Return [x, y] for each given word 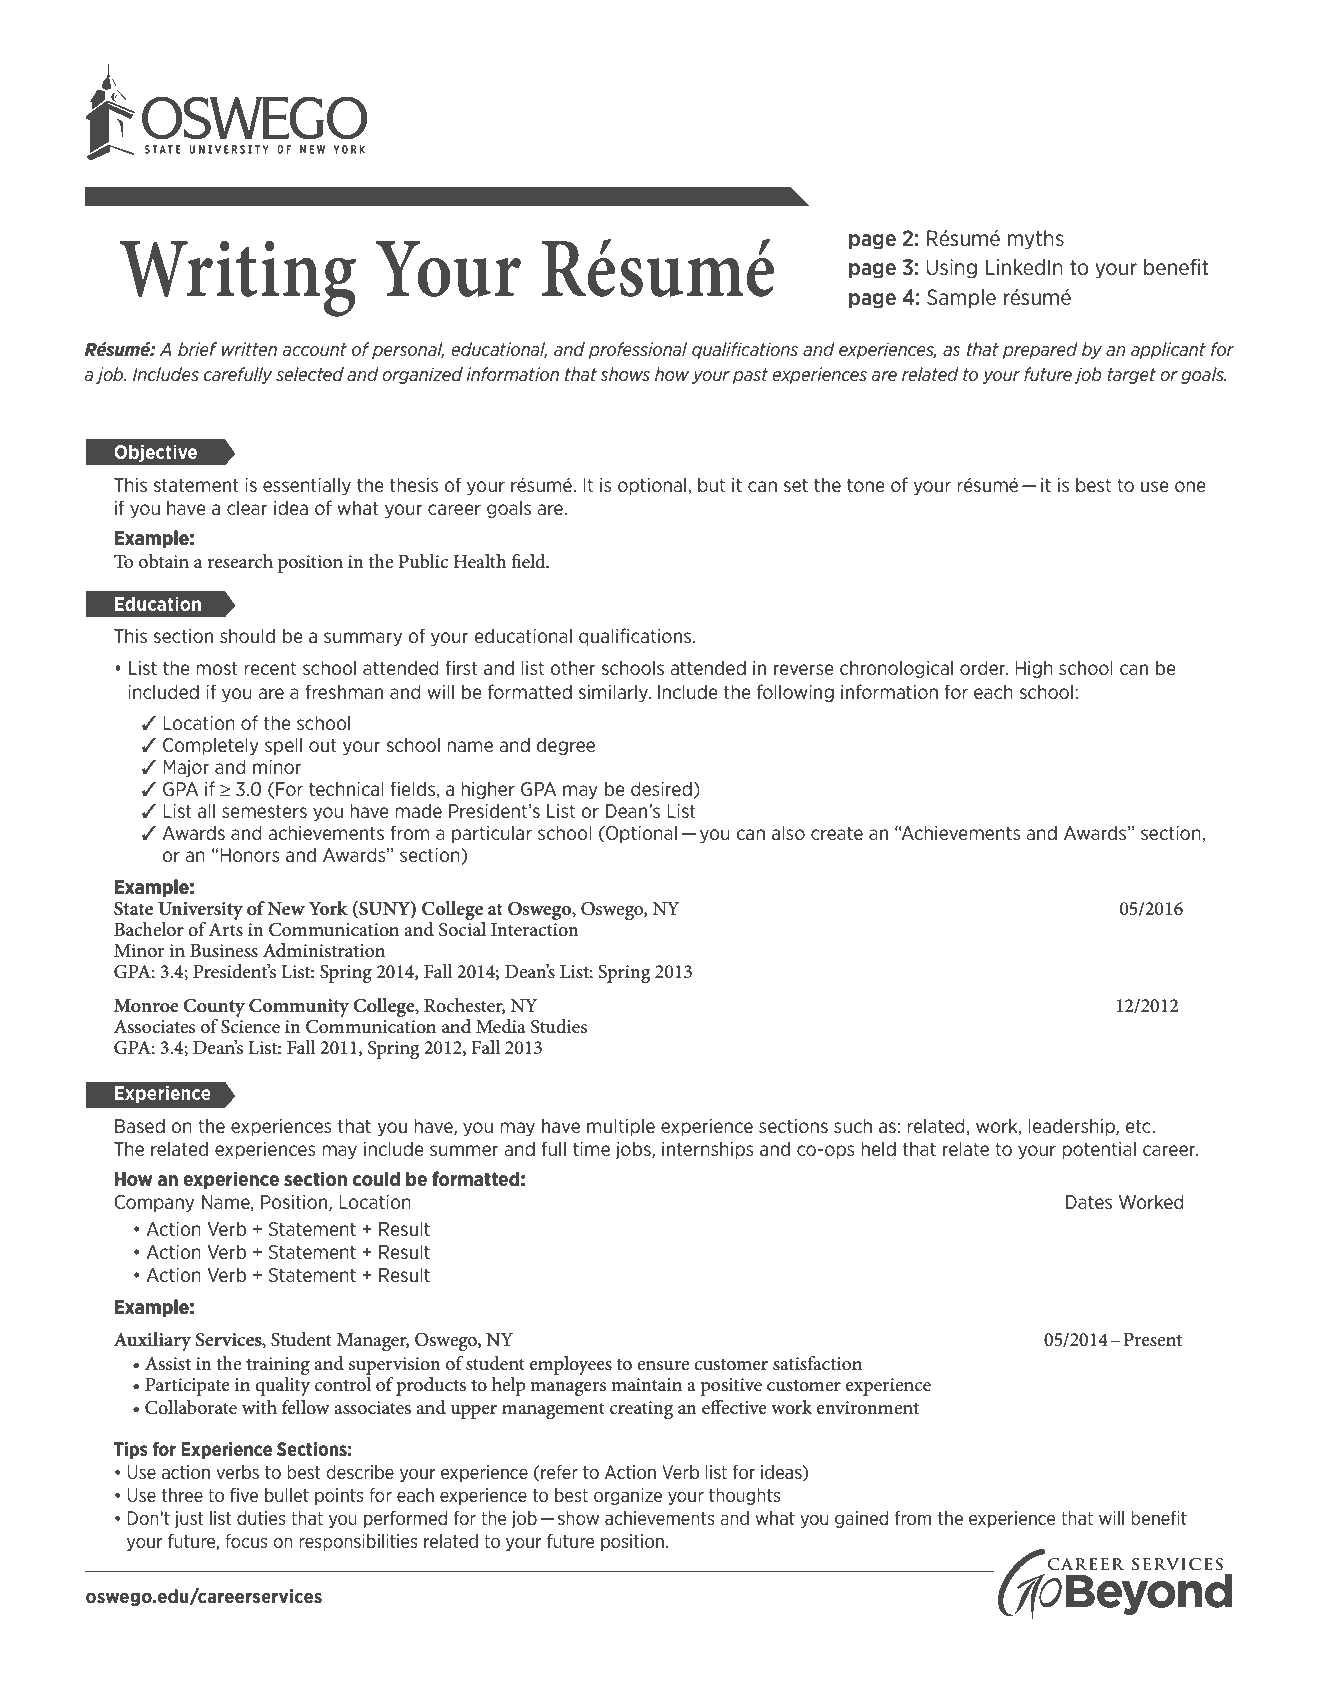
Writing [238, 278]
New [286, 908]
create [837, 833]
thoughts [745, 1496]
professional [638, 350]
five [244, 1495]
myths [1036, 240]
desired [661, 788]
